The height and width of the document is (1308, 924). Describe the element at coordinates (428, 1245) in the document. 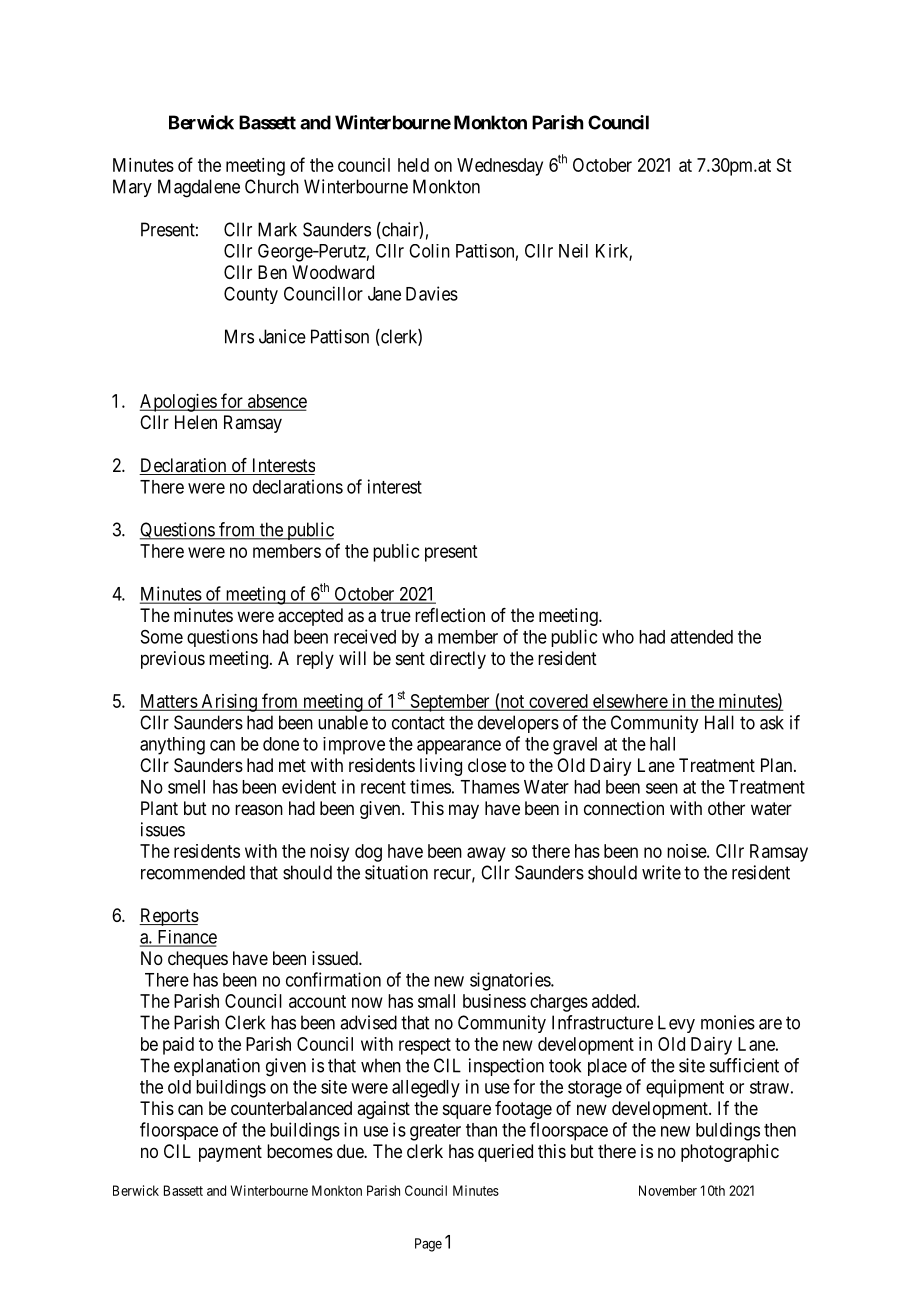

I see `Page` at that location.
